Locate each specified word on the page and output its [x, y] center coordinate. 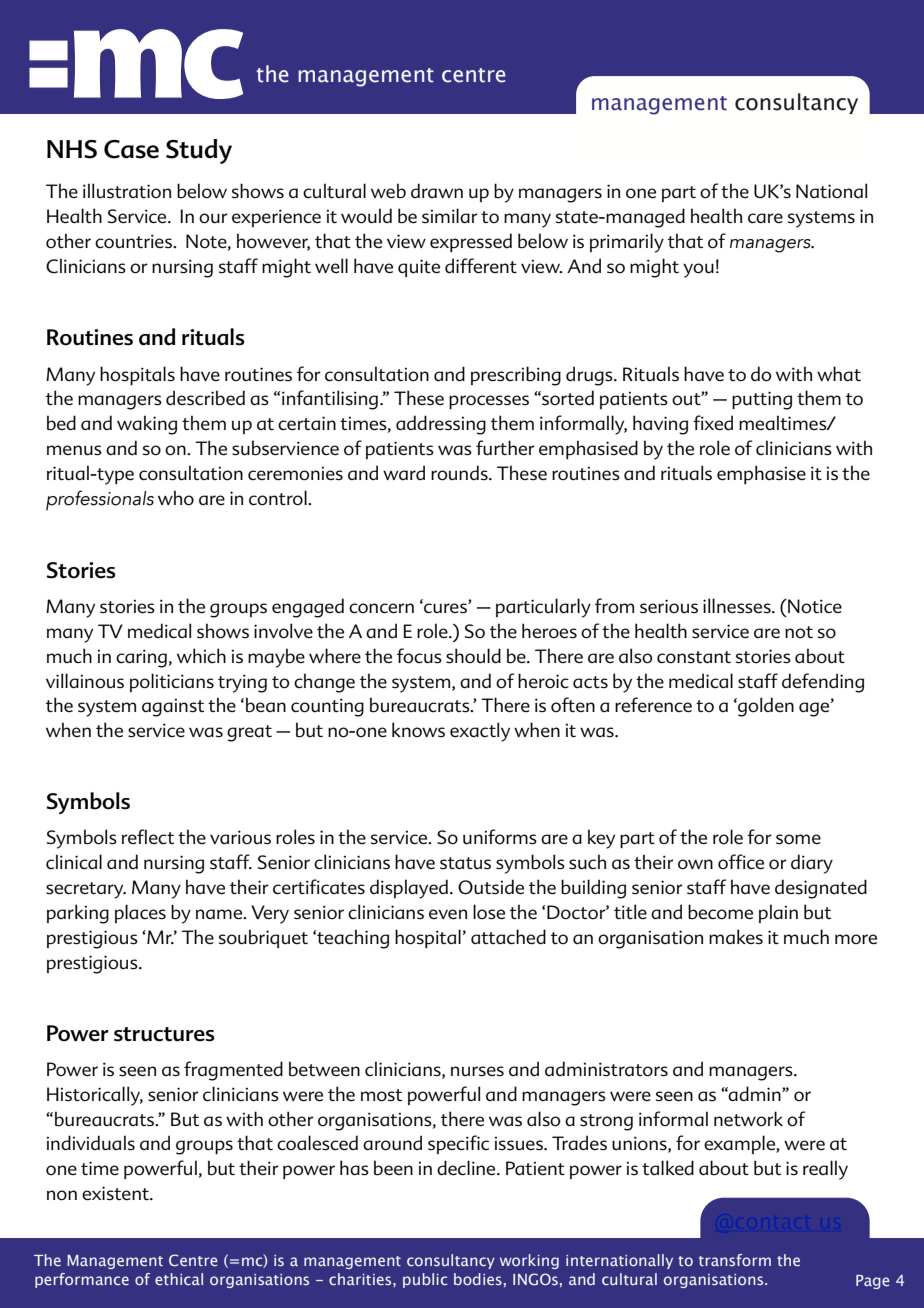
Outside [491, 887]
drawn [437, 190]
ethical [179, 1279]
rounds [460, 473]
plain [778, 913]
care [765, 218]
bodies [478, 1279]
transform [735, 1260]
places [140, 913]
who [176, 498]
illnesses [738, 606]
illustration [127, 190]
